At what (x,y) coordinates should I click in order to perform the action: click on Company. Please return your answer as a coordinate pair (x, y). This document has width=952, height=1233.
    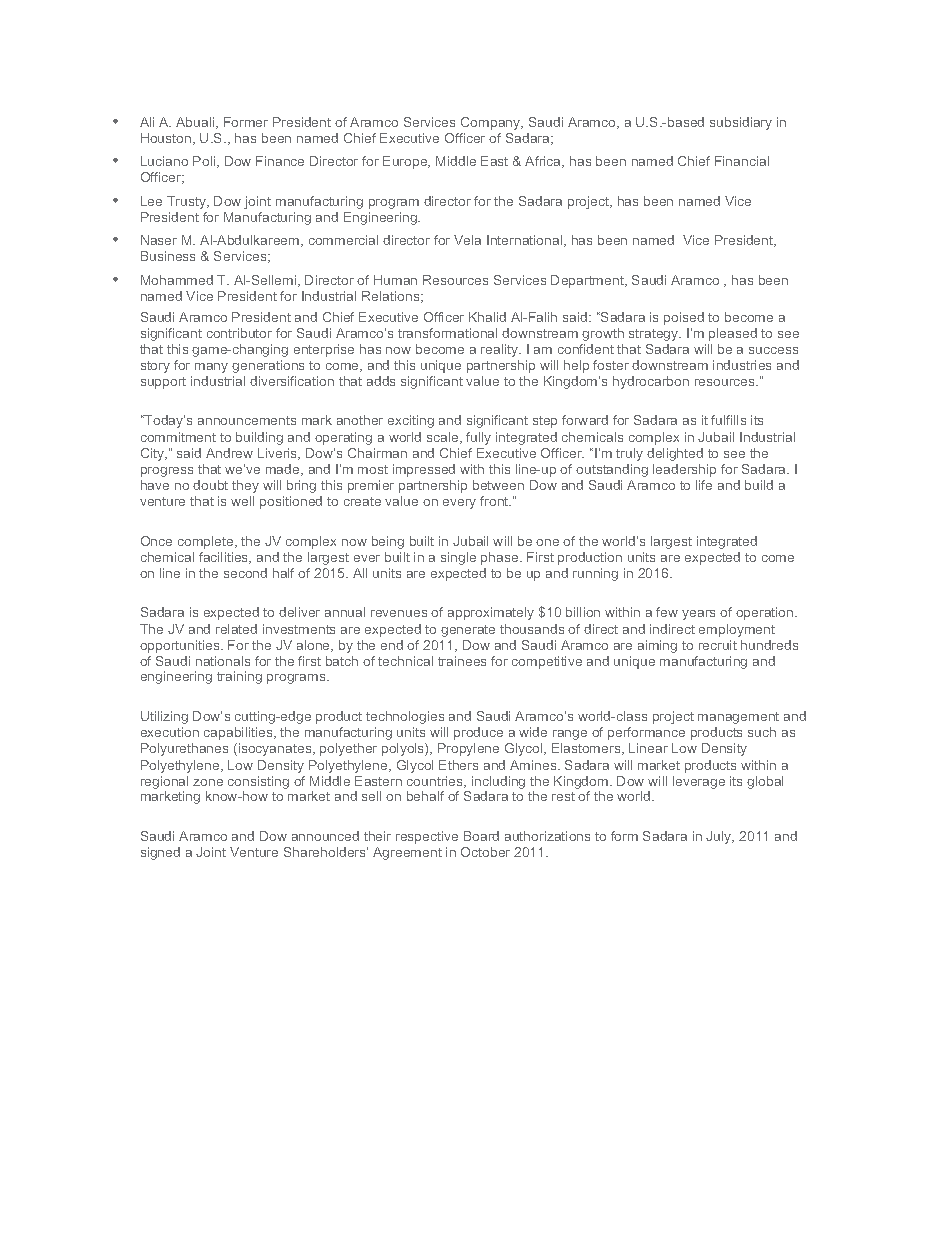
    Looking at the image, I should click on (492, 123).
